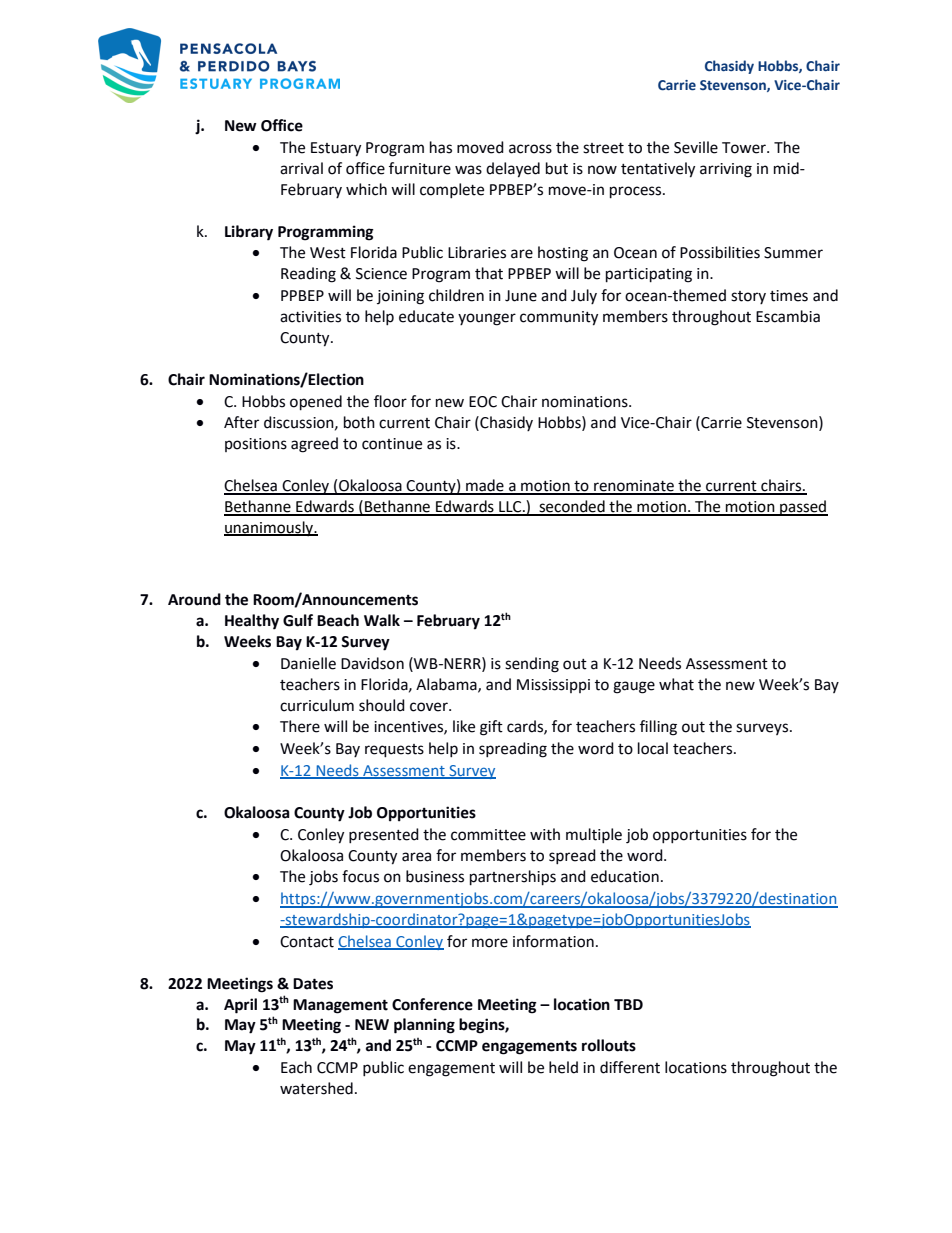  Describe the element at coordinates (653, 748) in the screenshot. I see `local` at that location.
